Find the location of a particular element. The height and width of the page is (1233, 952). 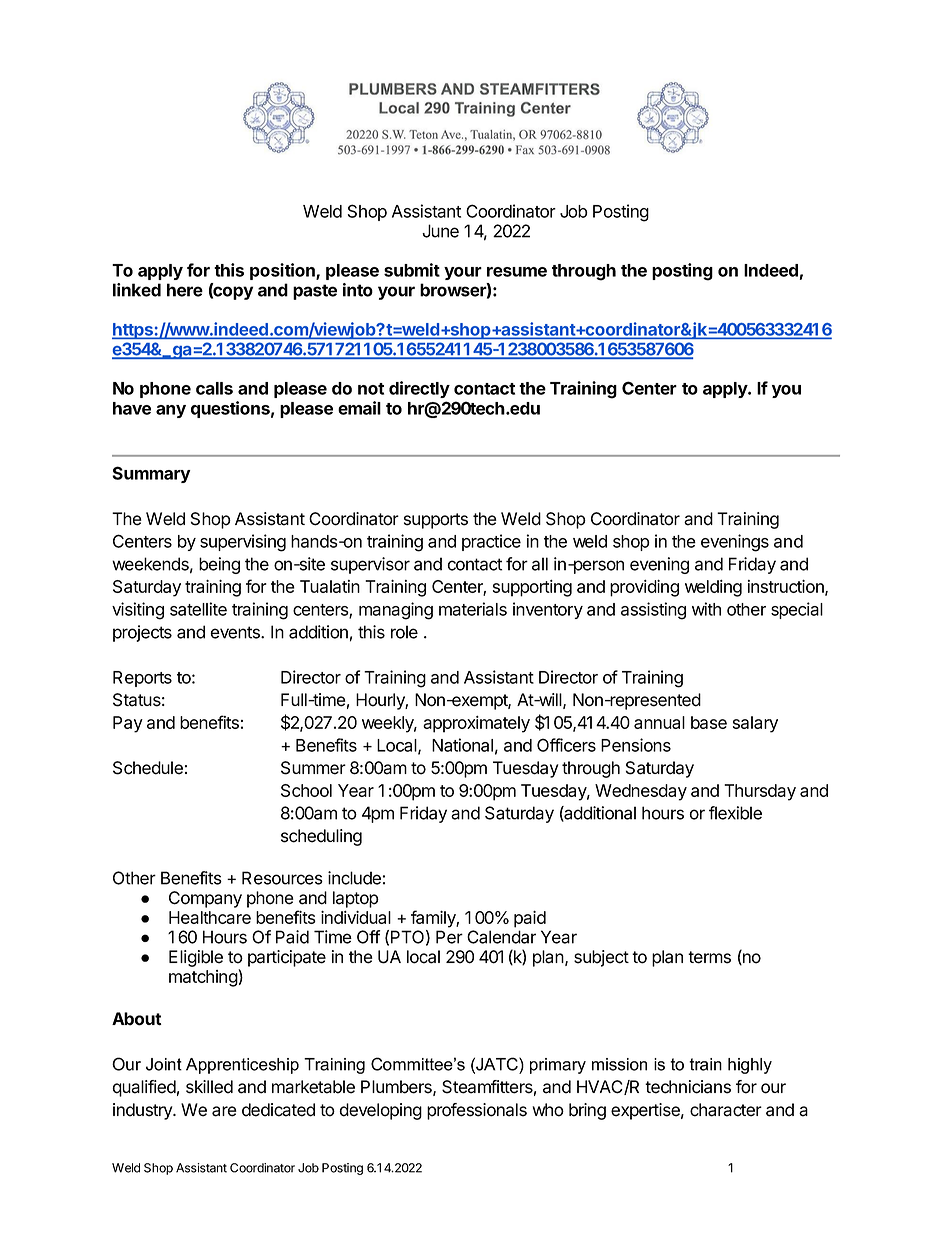

resume is located at coordinates (517, 272).
